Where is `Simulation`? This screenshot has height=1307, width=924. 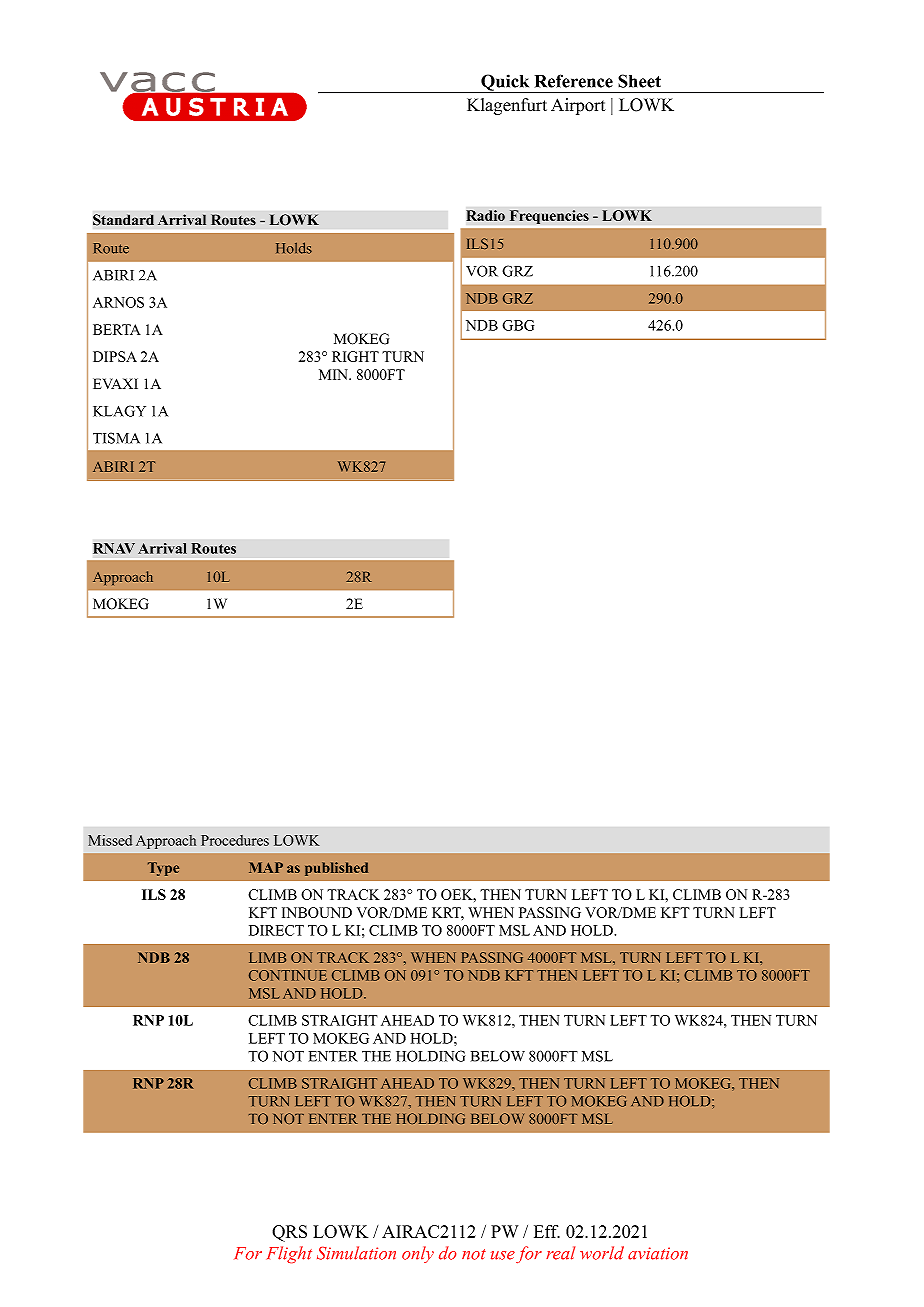
Simulation is located at coordinates (356, 1253).
